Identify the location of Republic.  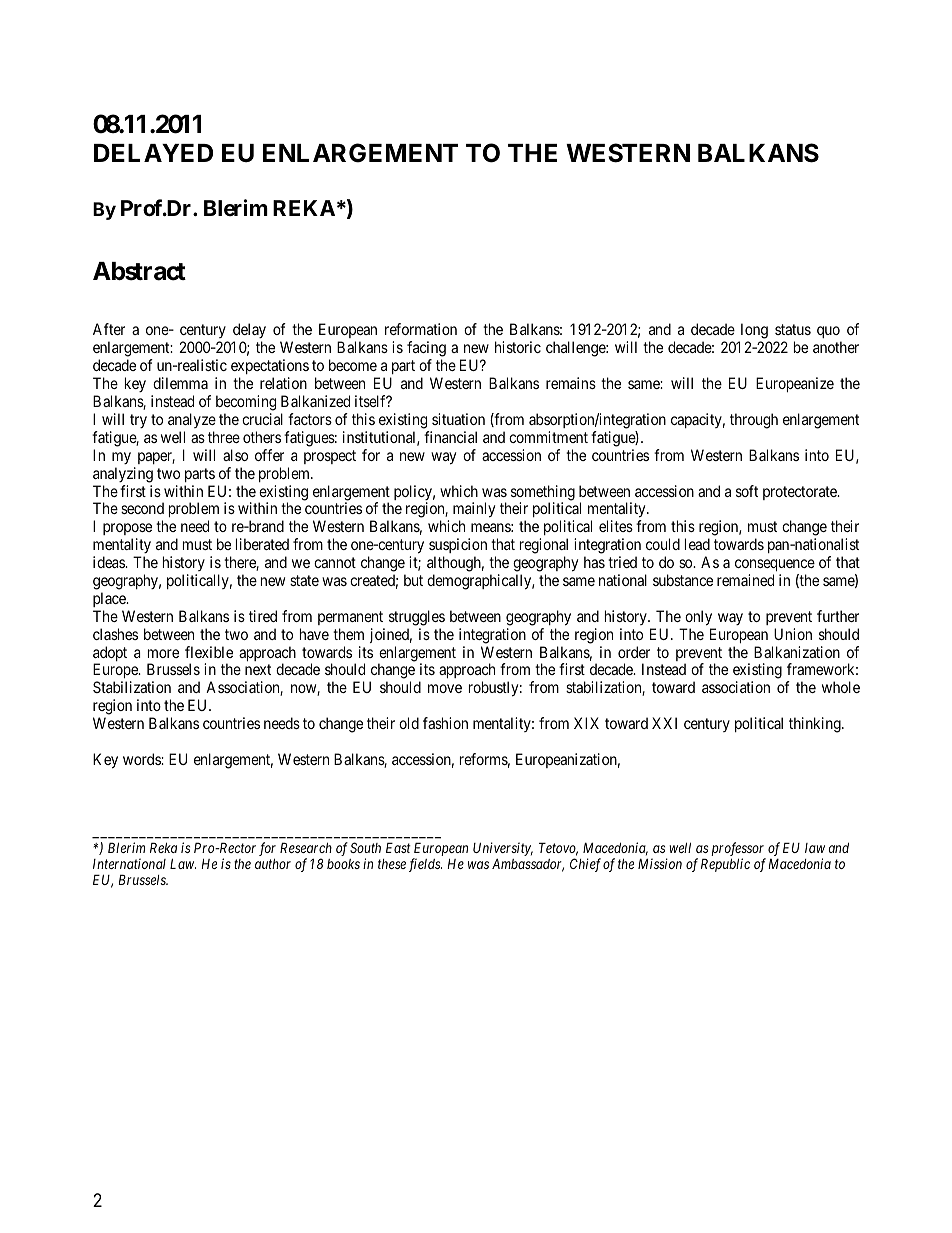
(725, 865).
